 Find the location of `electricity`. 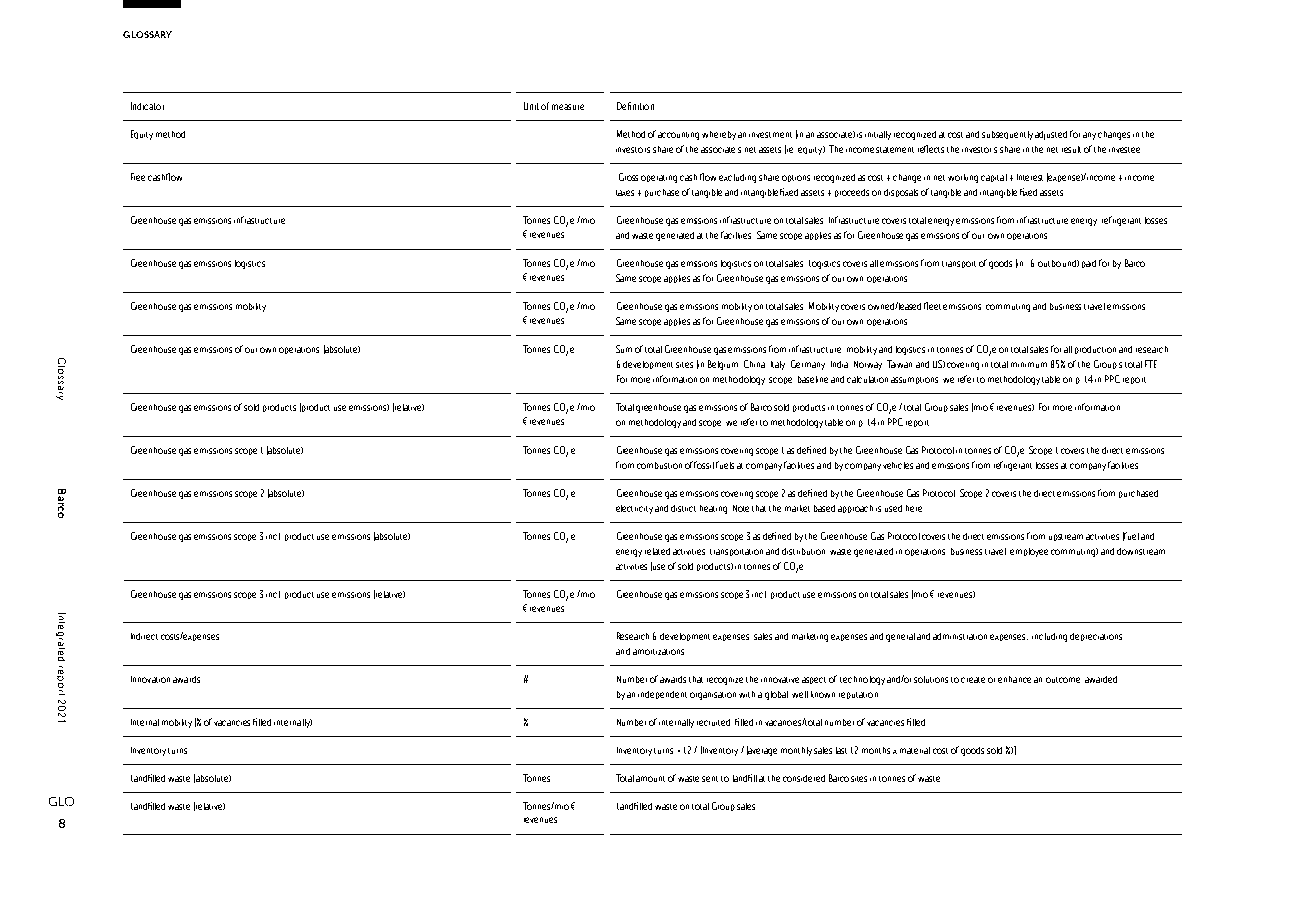

electricity is located at coordinates (634, 509).
